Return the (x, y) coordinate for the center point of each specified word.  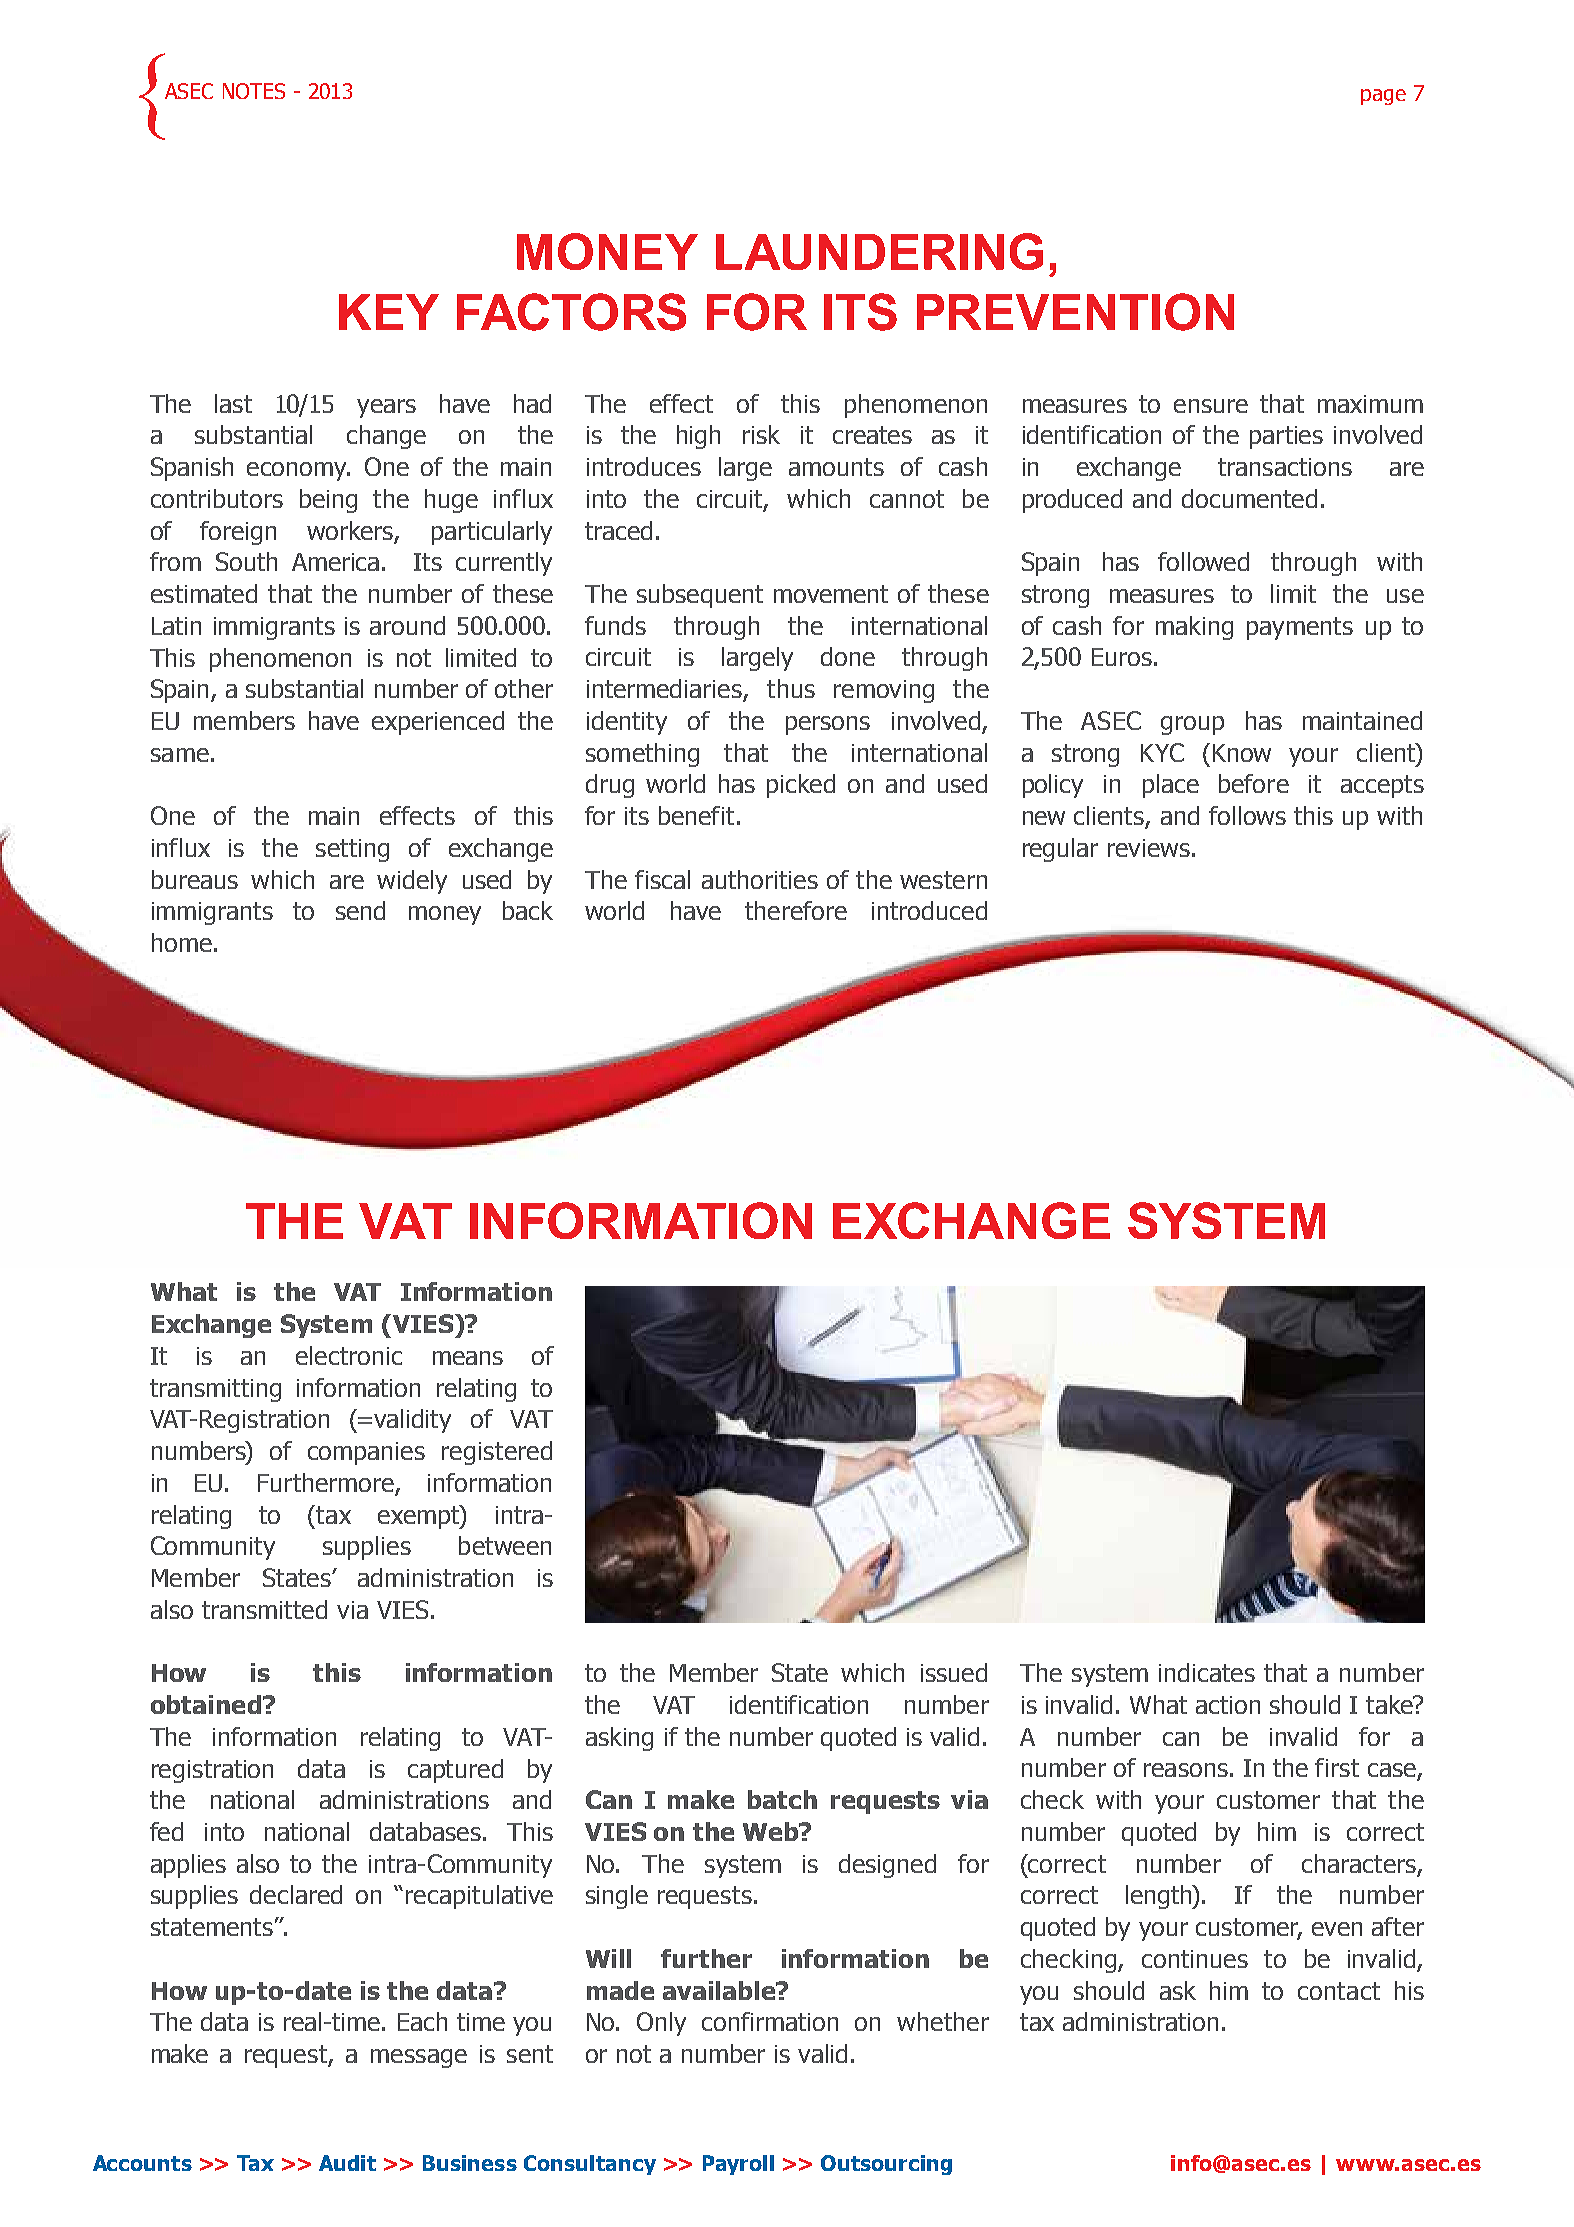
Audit (347, 2163)
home (182, 942)
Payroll (738, 2165)
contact (1339, 1991)
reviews (1149, 848)
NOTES (254, 91)
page (1383, 97)
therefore (796, 910)
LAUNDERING (879, 251)
